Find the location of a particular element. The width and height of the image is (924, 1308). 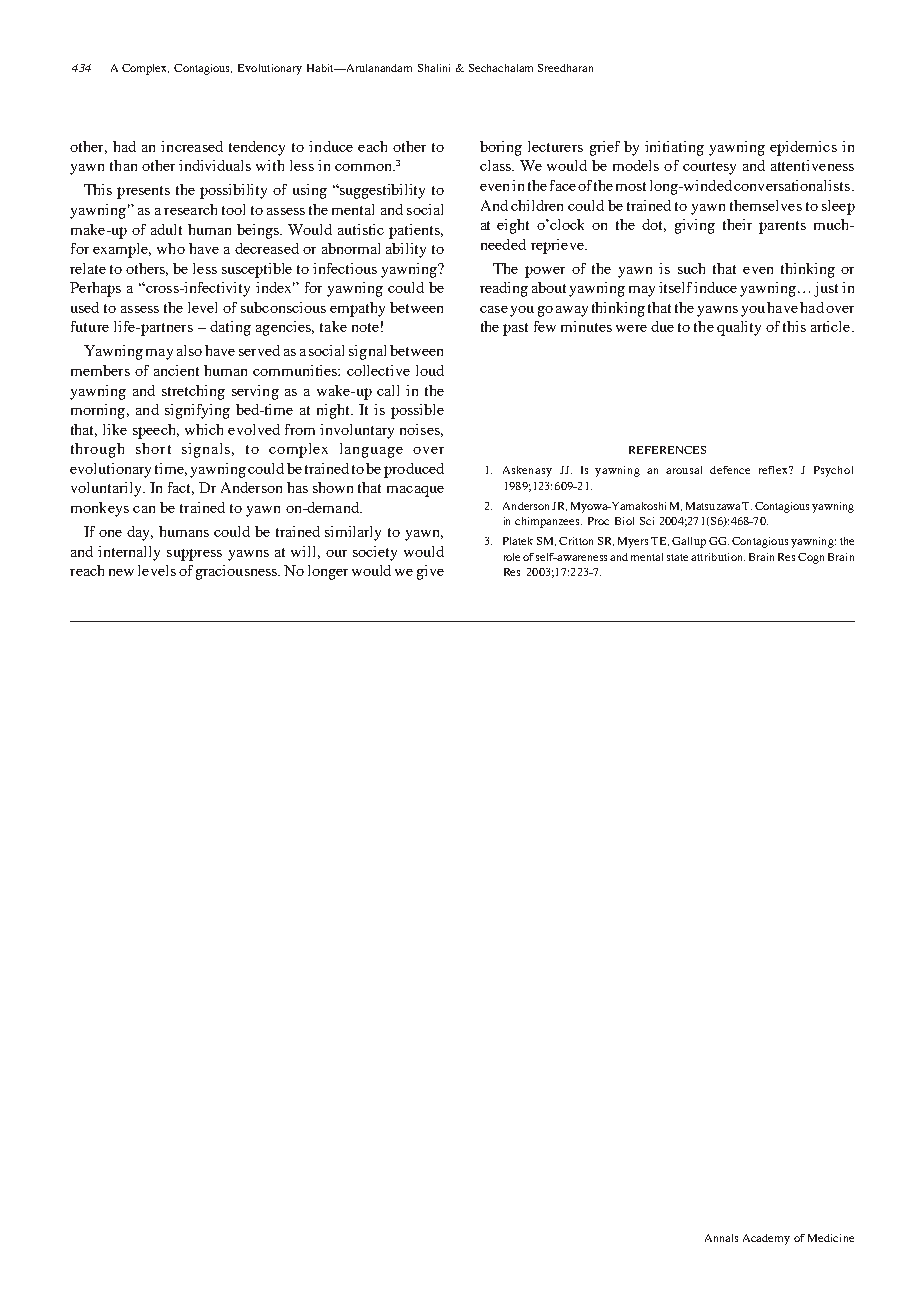

Annals is located at coordinates (721, 1238).
